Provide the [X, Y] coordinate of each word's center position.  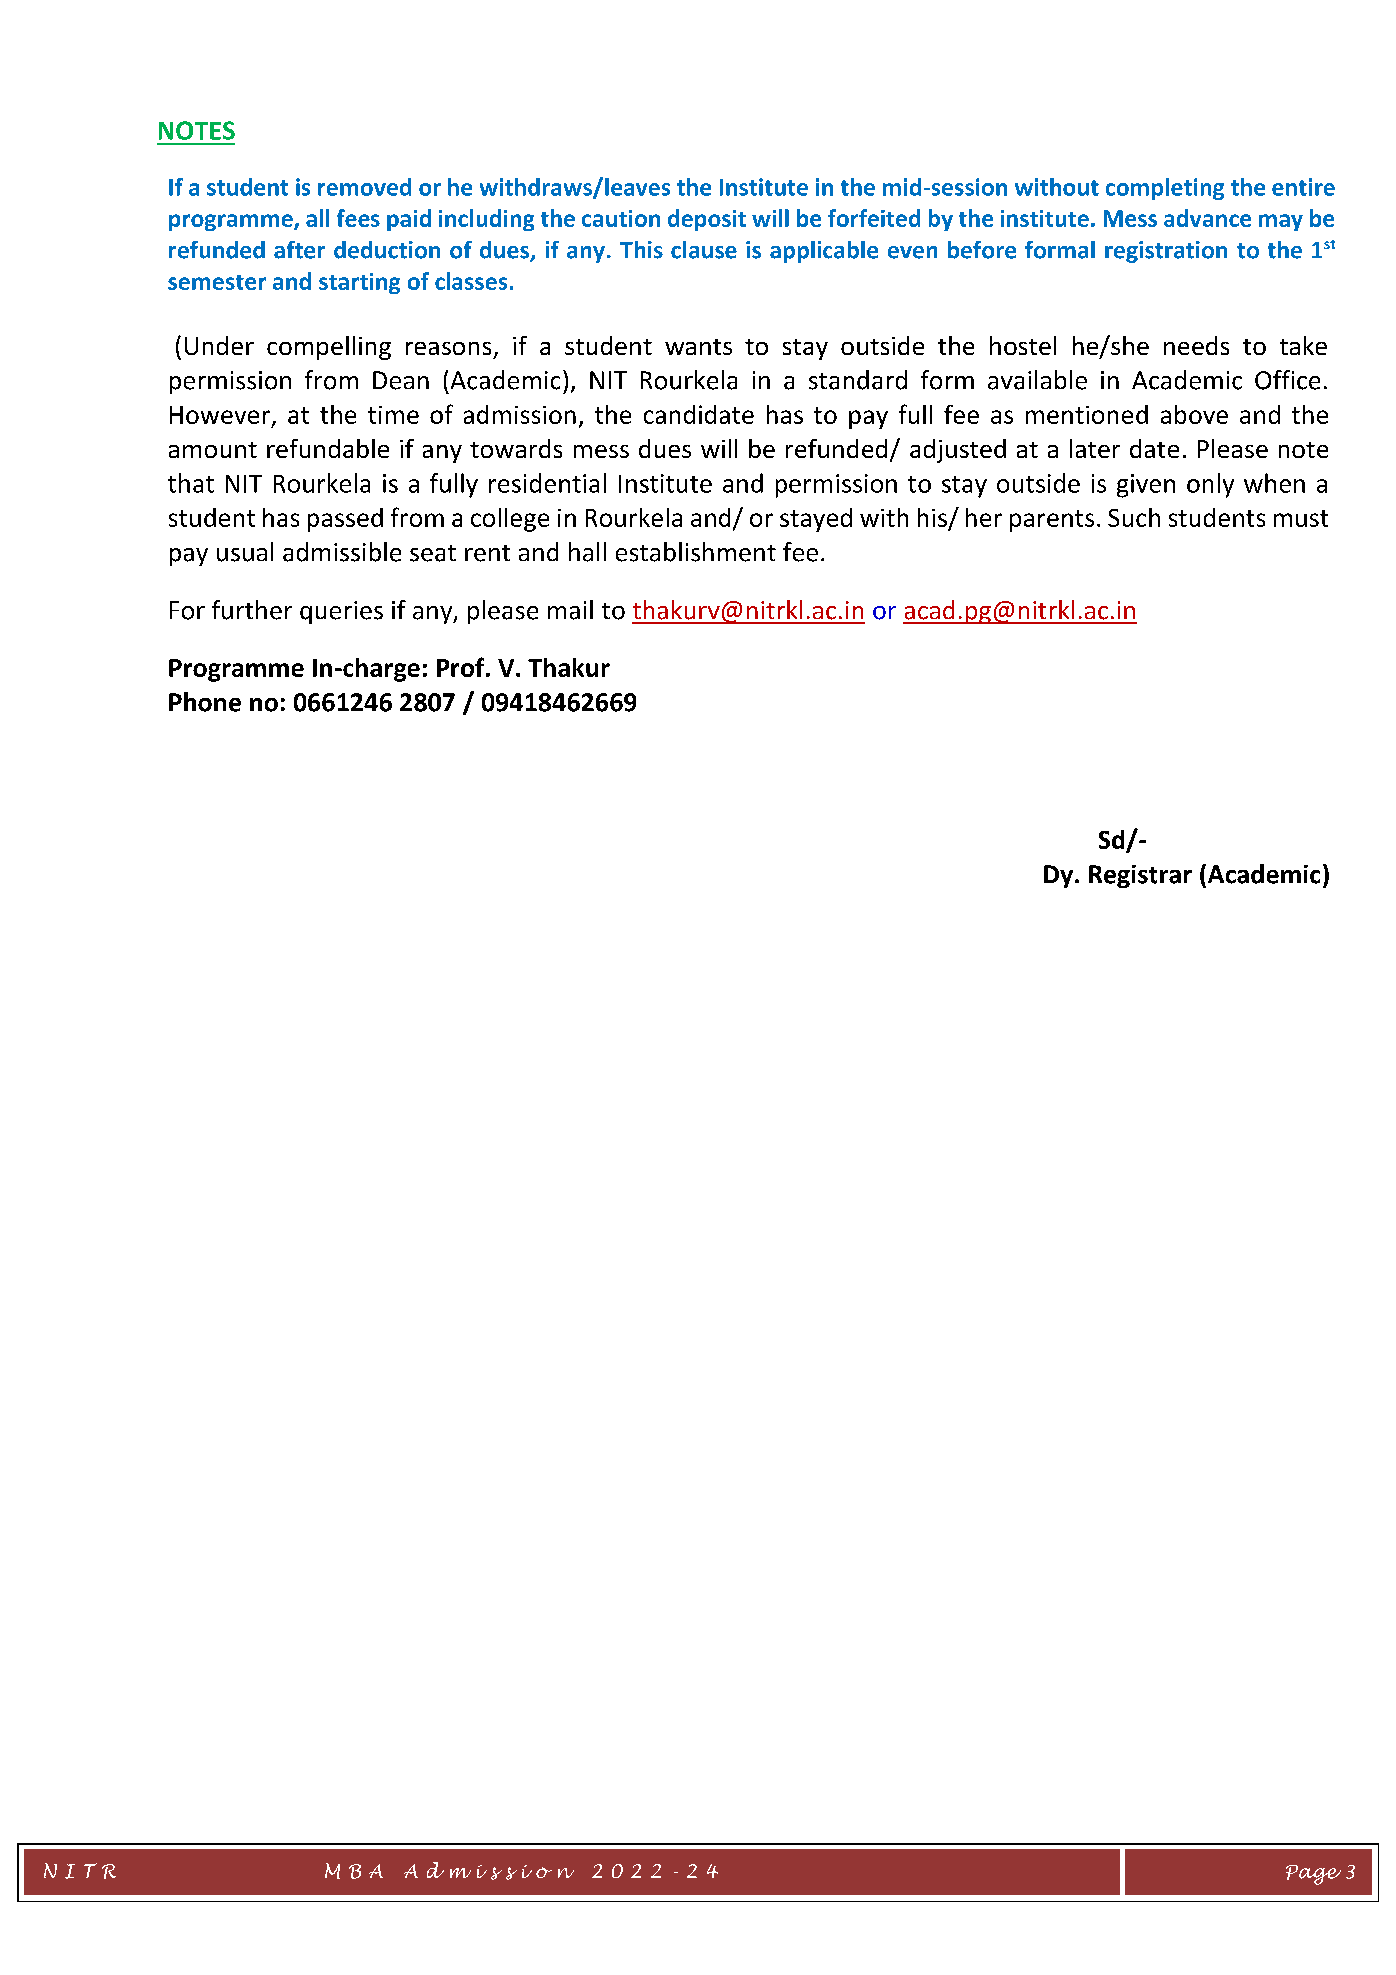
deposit [707, 220]
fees [358, 218]
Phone [205, 702]
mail [570, 610]
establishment [696, 552]
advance [1207, 218]
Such [1134, 517]
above [1194, 414]
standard [858, 380]
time [393, 415]
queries [341, 612]
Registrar [1140, 876]
